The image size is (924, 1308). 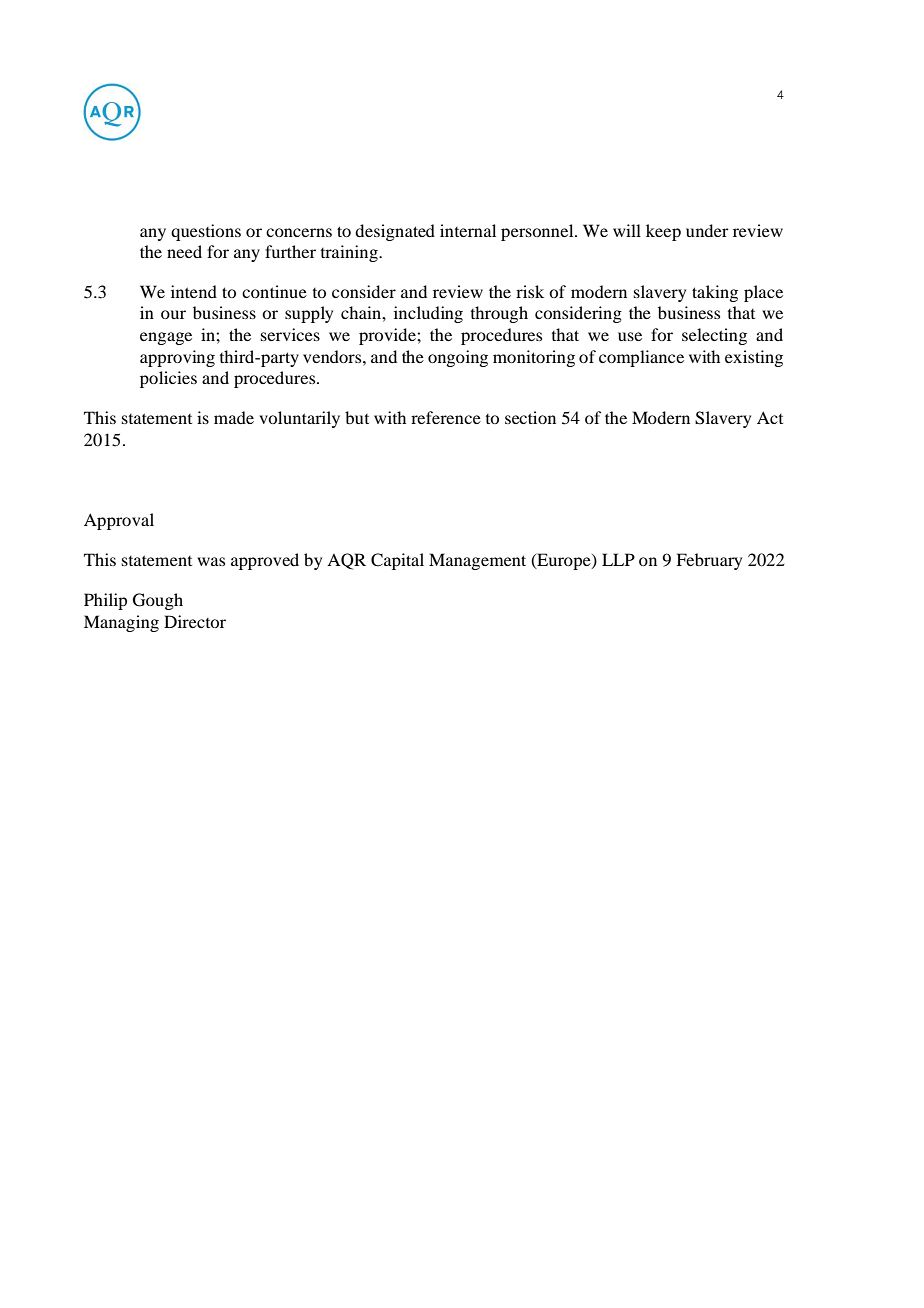 What do you see at coordinates (641, 358) in the page?
I see `compliance` at bounding box center [641, 358].
